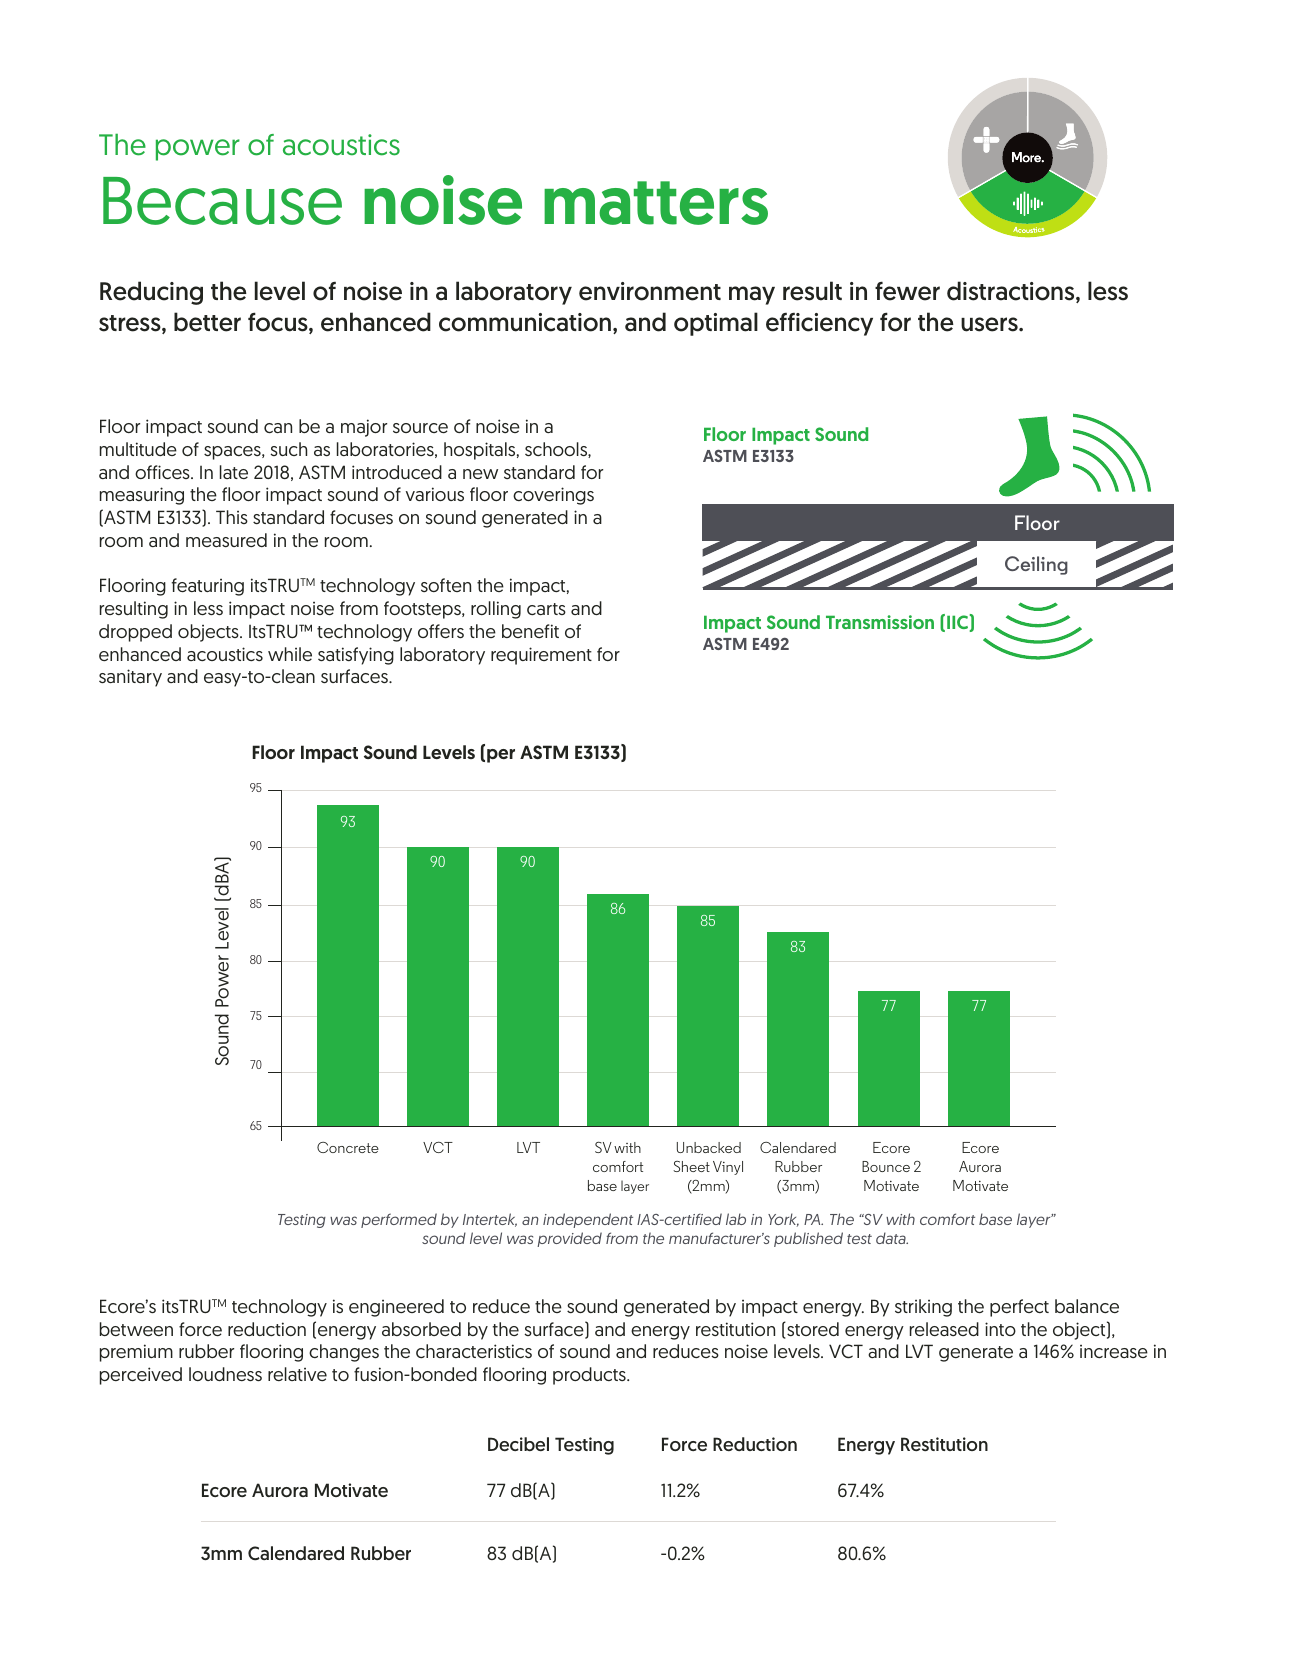  What do you see at coordinates (886, 1166) in the screenshot?
I see `Bounce` at bounding box center [886, 1166].
